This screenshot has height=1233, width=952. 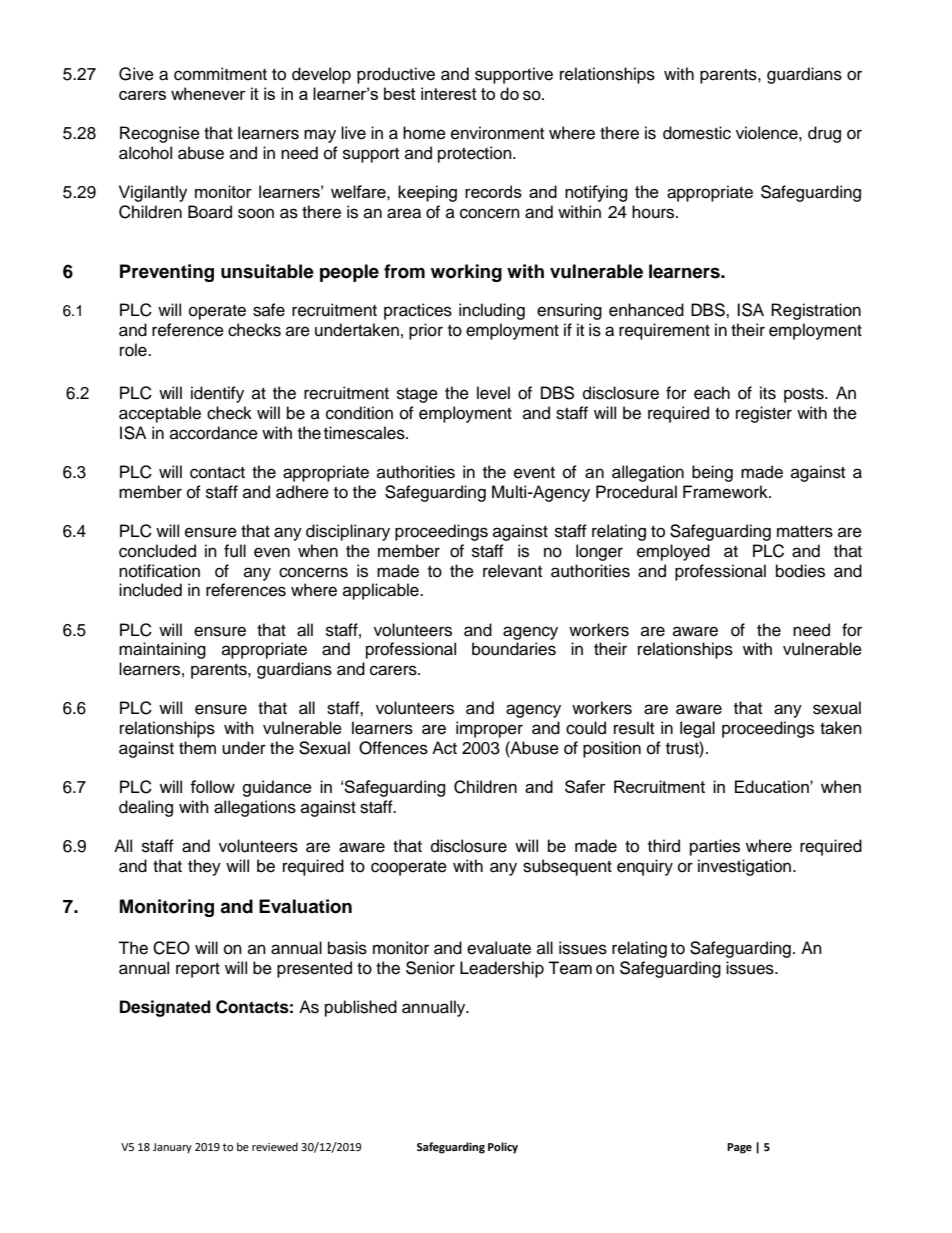 What do you see at coordinates (150, 590) in the screenshot?
I see `included` at bounding box center [150, 590].
